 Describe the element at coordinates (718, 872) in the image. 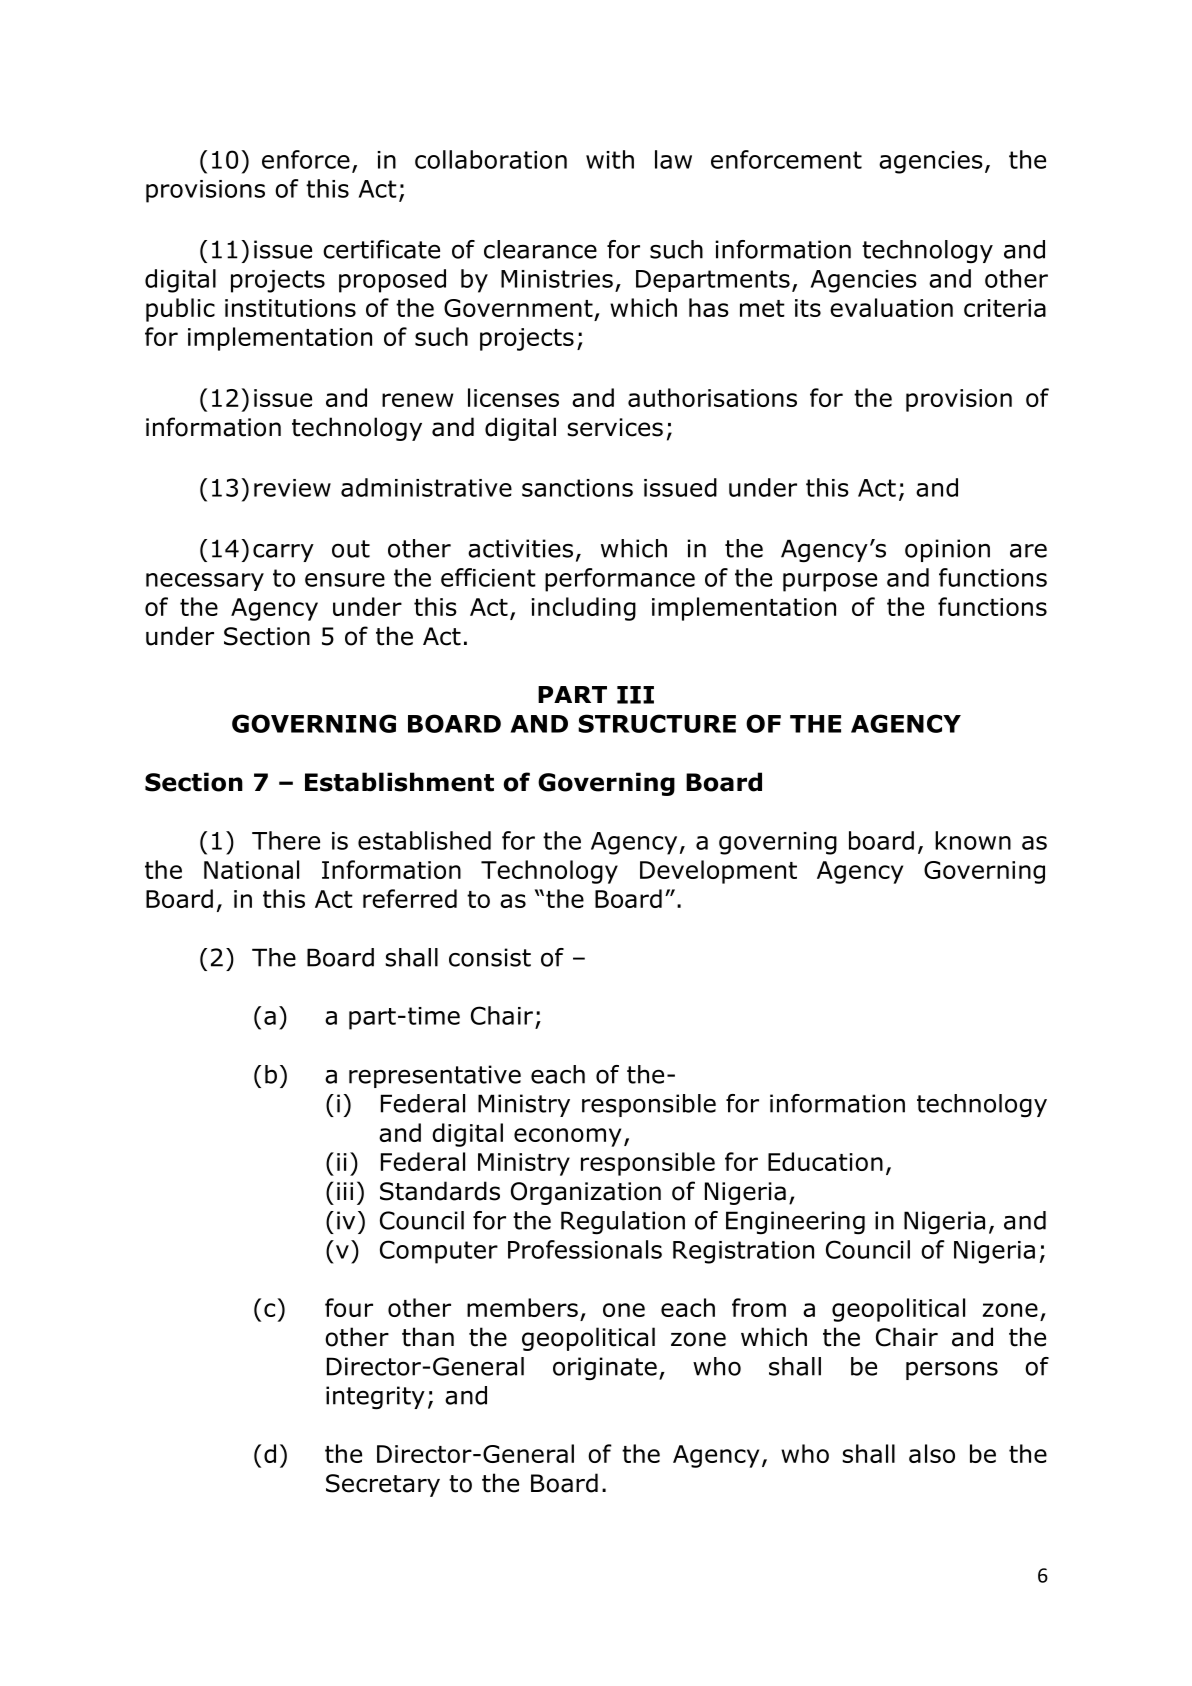

I see `Development` at that location.
